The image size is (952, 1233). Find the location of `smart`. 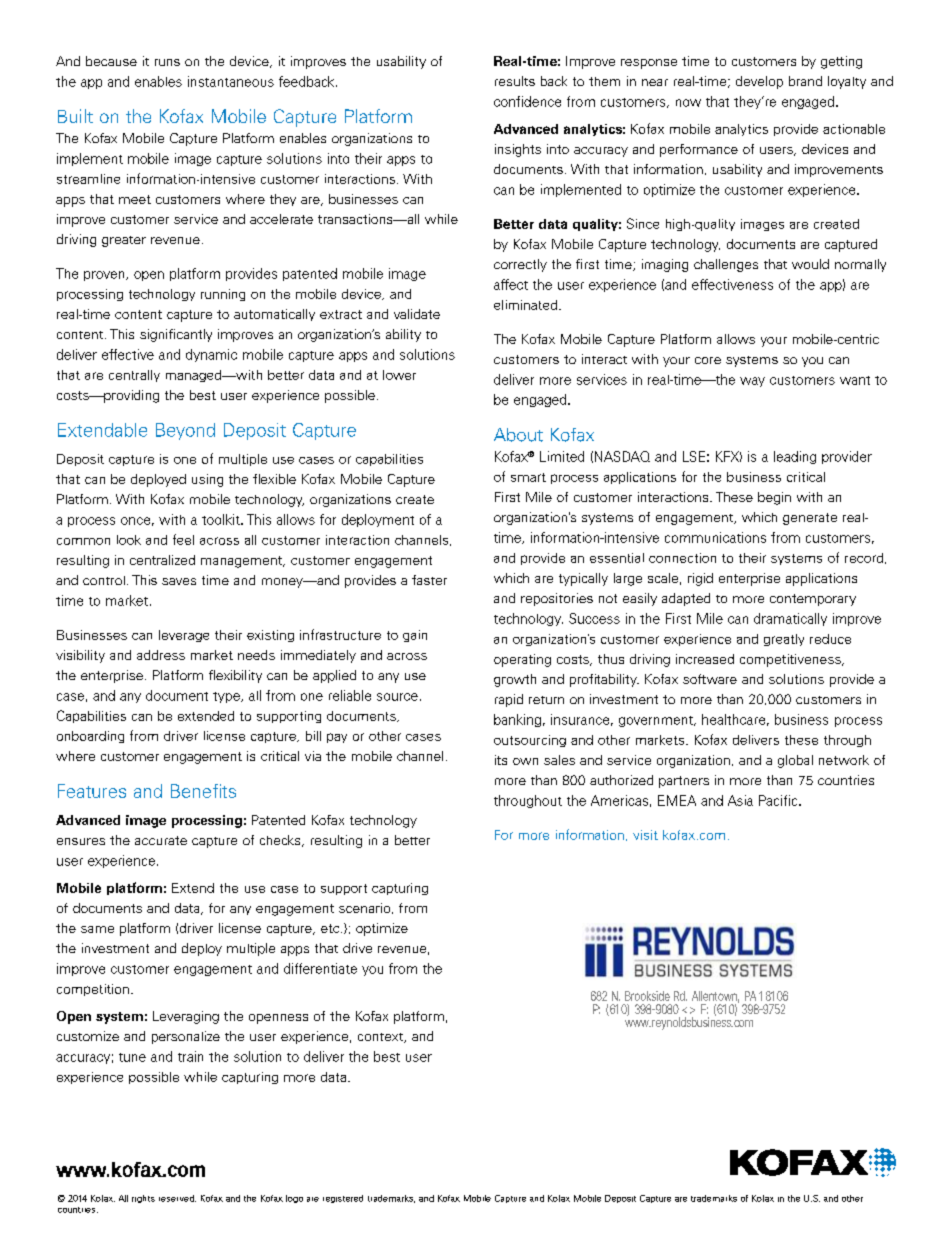

smart is located at coordinates (528, 477).
